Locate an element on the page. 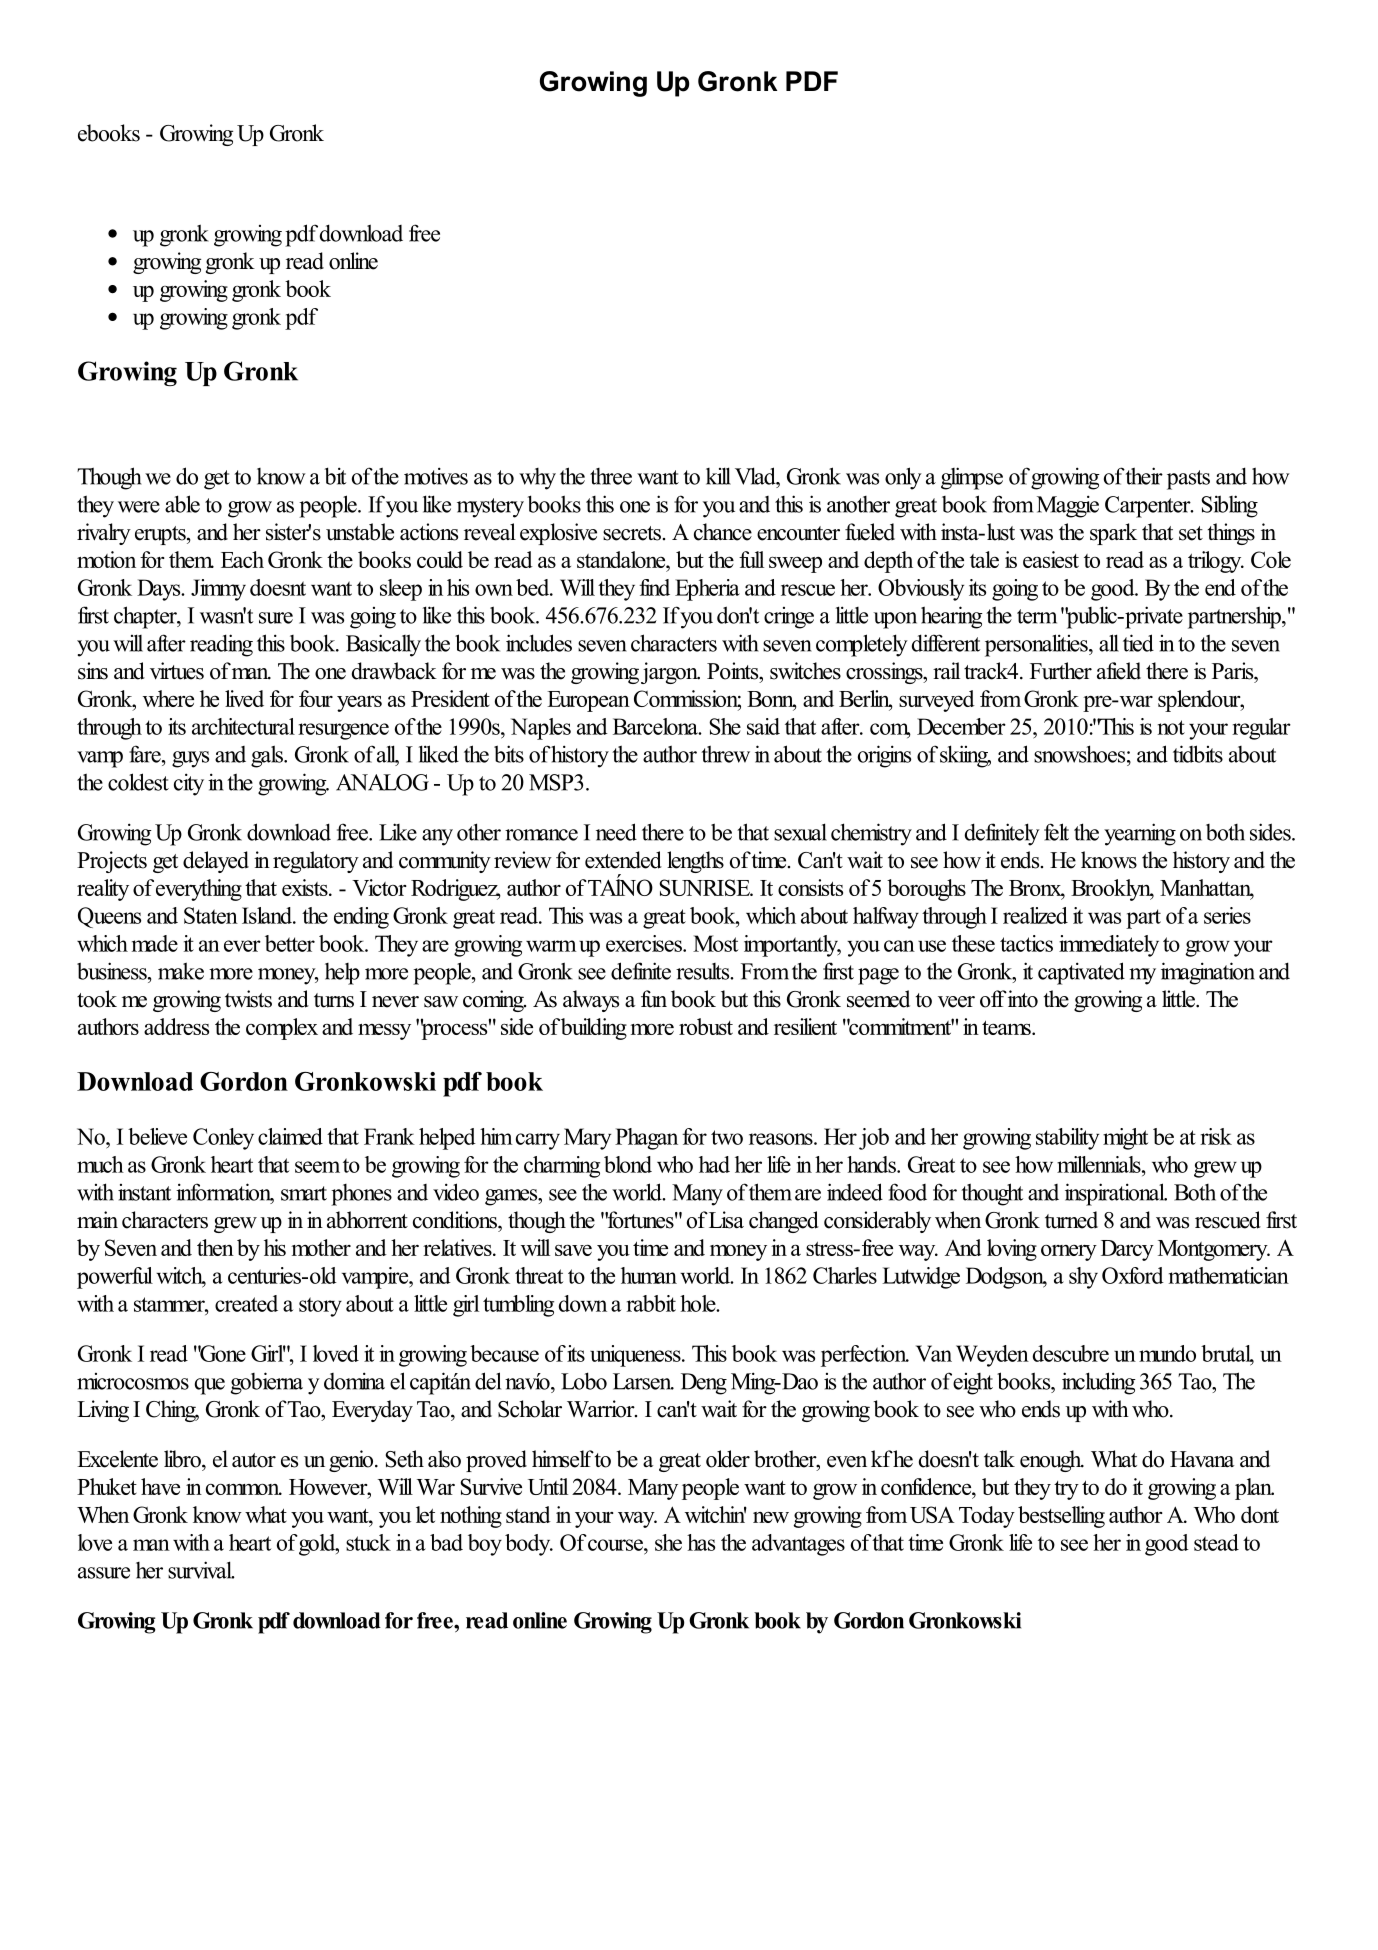  uniqueness is located at coordinates (636, 1356).
